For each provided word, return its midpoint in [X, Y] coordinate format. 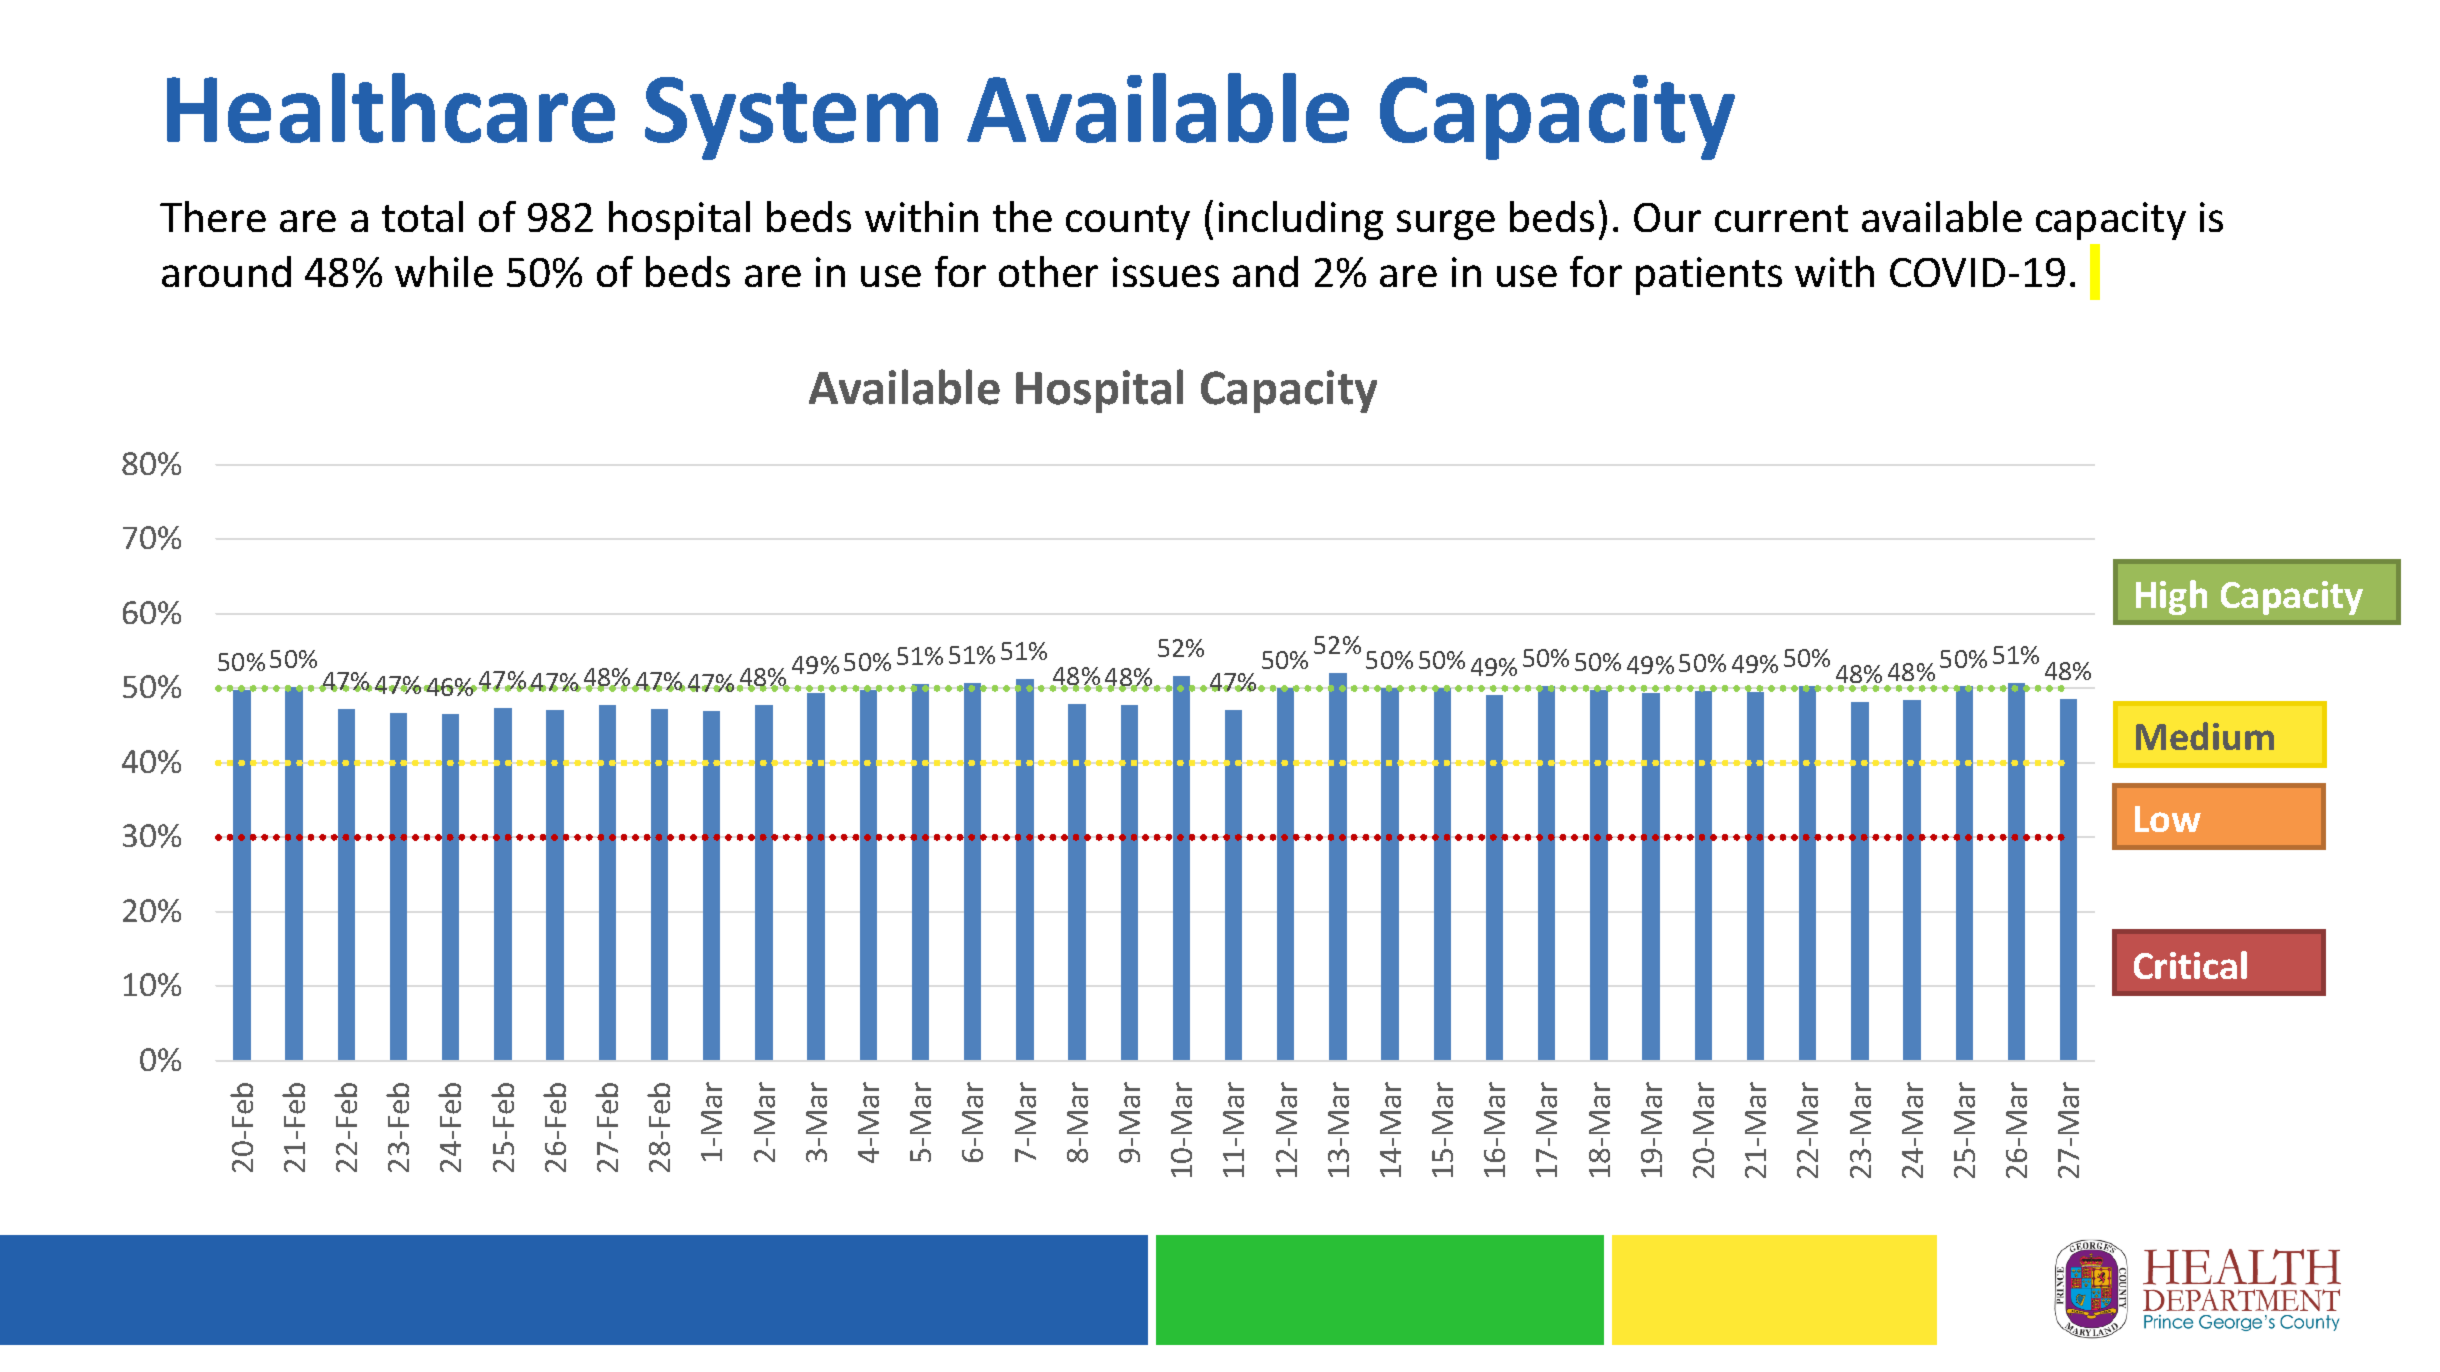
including [1301, 220]
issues [1166, 272]
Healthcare [391, 108]
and [1265, 271]
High [2171, 597]
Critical [2190, 965]
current [1781, 218]
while [444, 271]
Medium [2205, 736]
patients [1709, 276]
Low [2168, 819]
